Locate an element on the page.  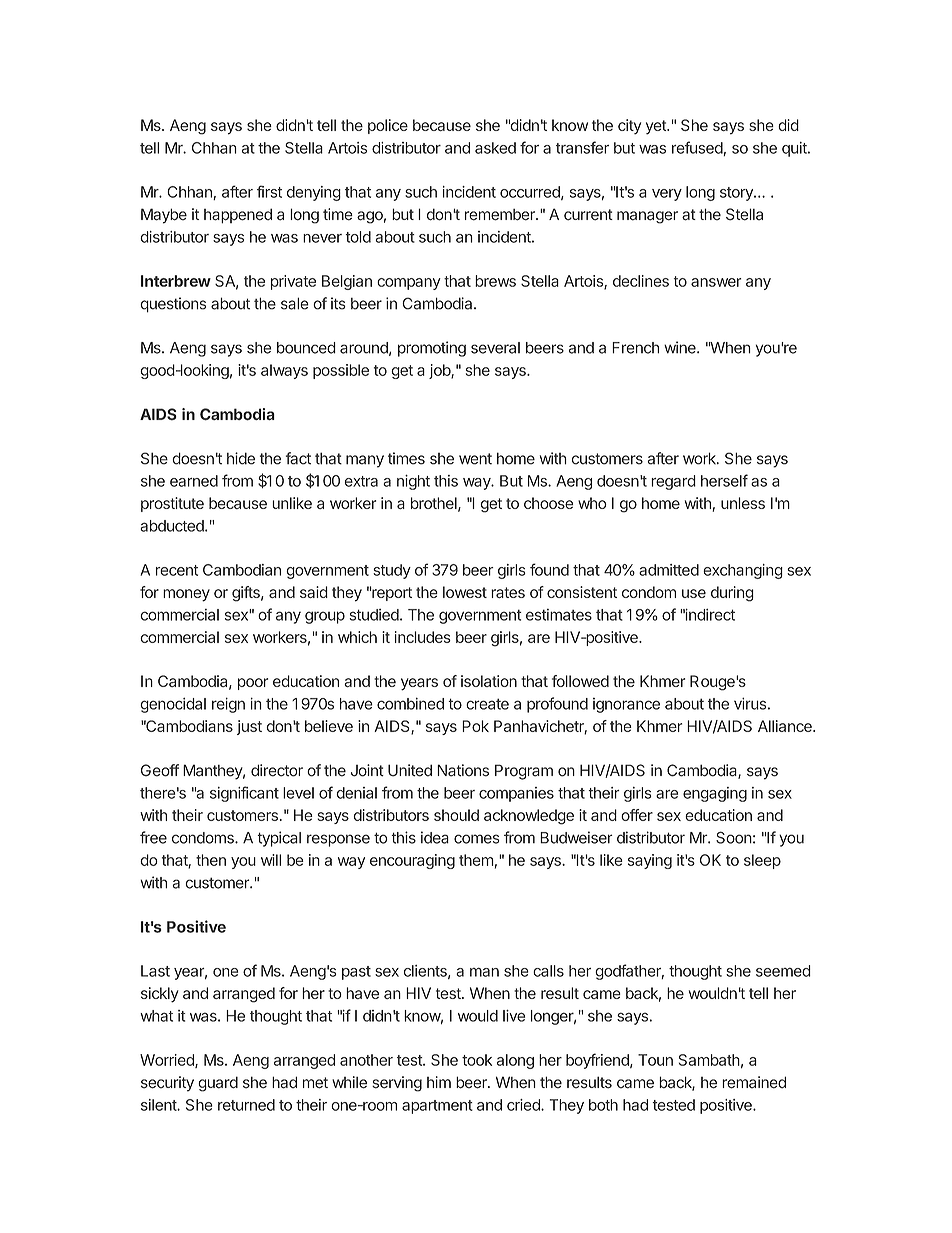
asked is located at coordinates (495, 148).
